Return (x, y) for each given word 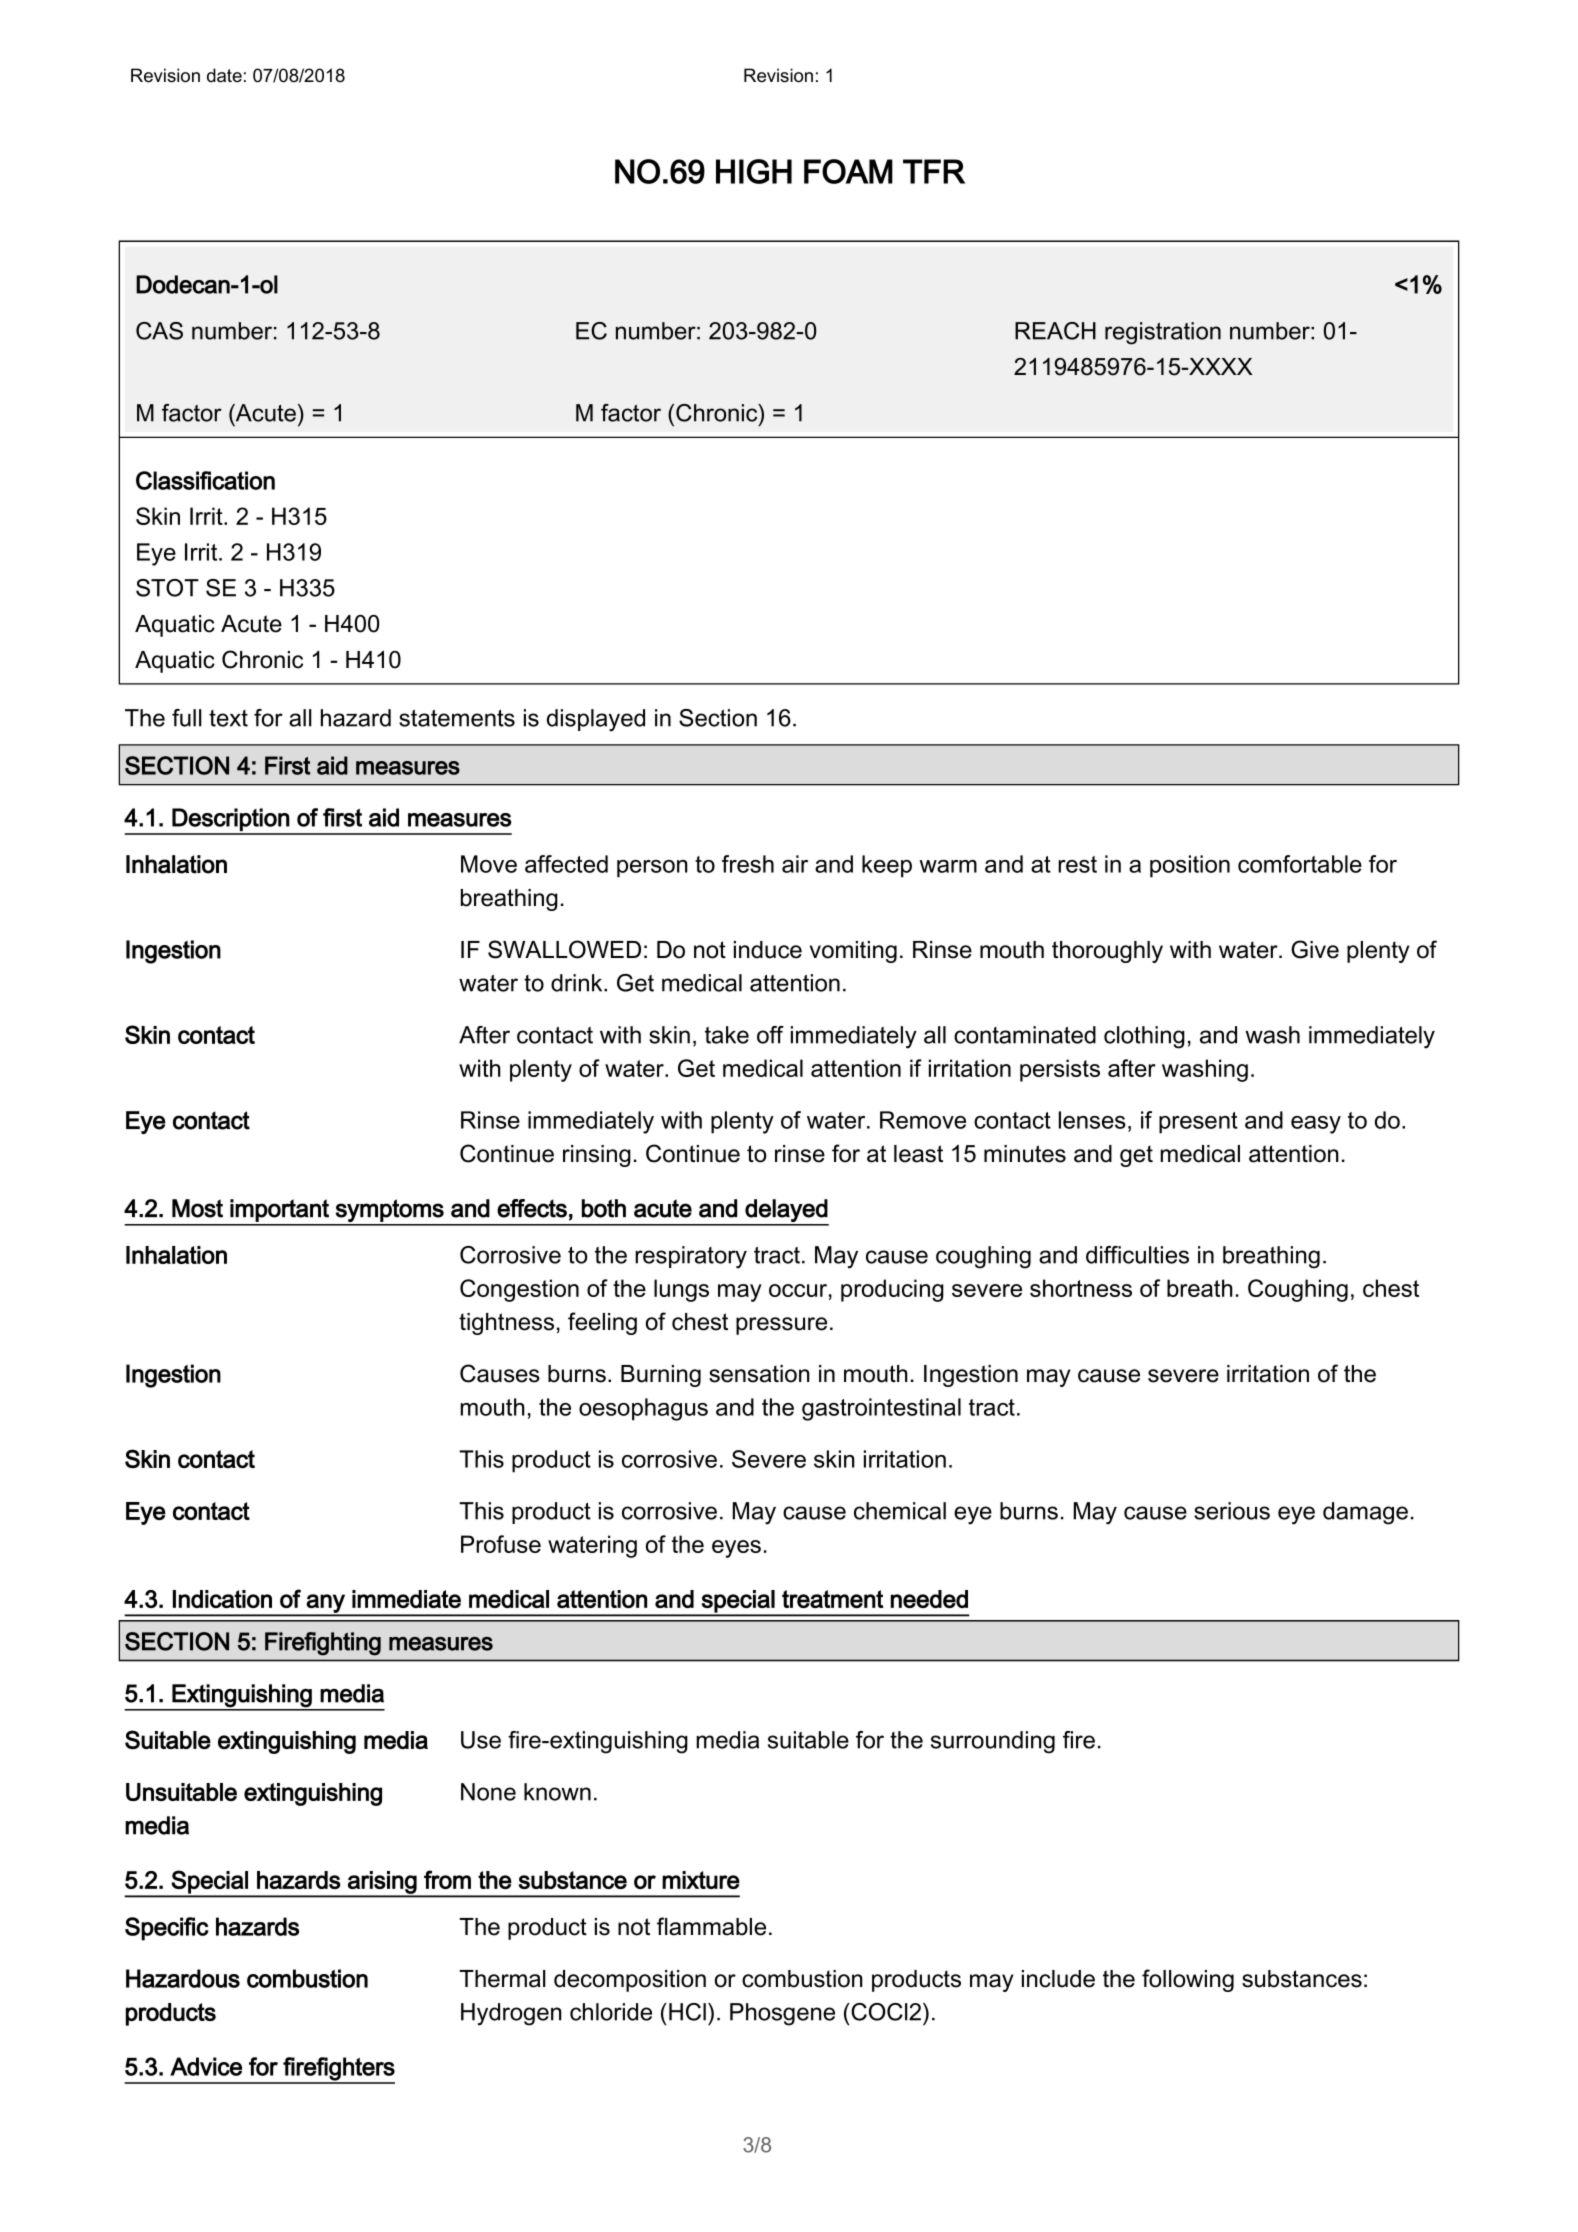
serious (1232, 1511)
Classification (205, 480)
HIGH (754, 171)
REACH (1055, 331)
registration (1163, 333)
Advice (206, 2066)
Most (197, 1208)
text (228, 718)
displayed (596, 720)
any (326, 1604)
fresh (748, 864)
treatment (832, 1599)
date (224, 75)
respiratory (691, 1257)
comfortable (1300, 864)
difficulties (1137, 1255)
